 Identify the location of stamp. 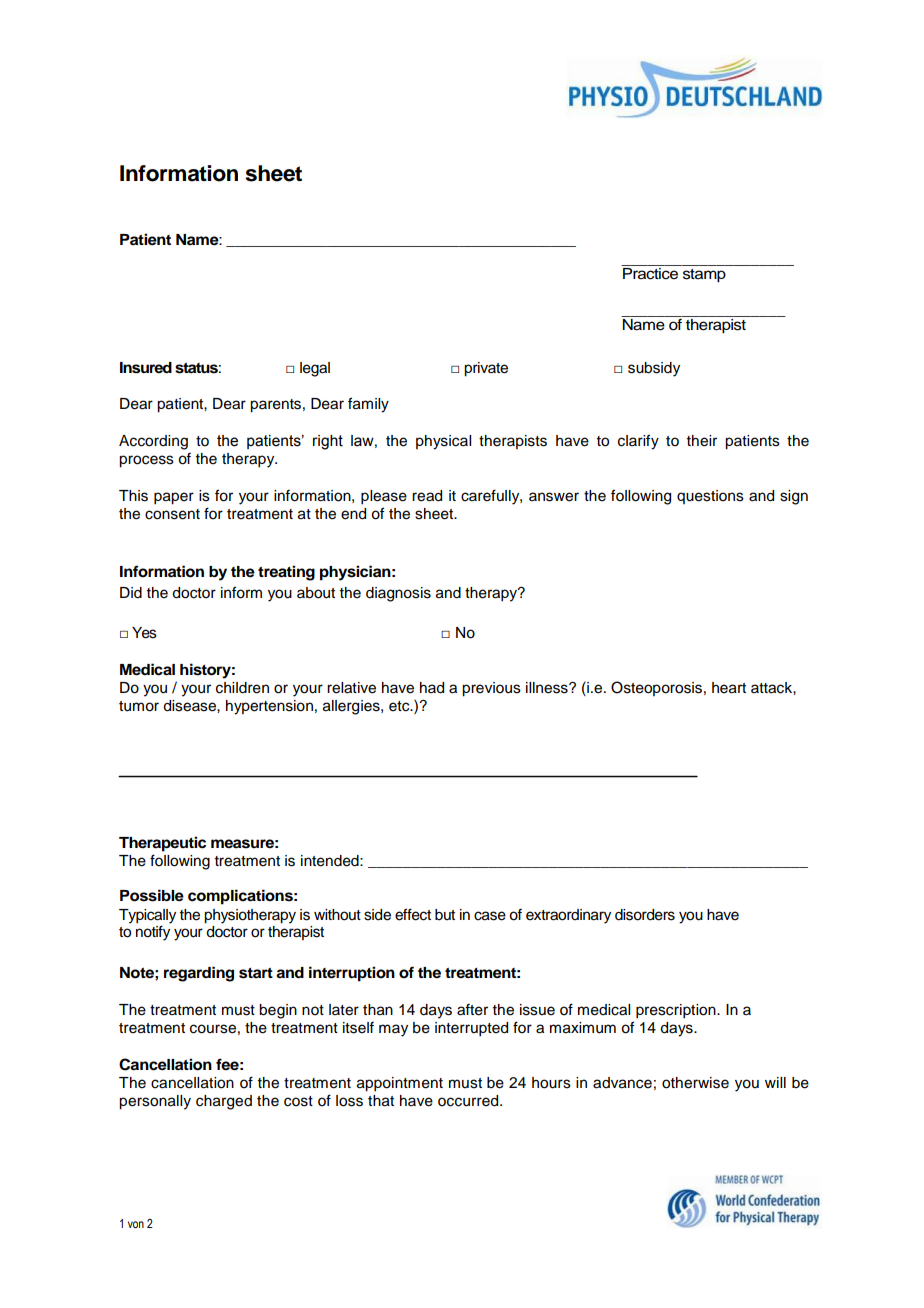
(704, 276).
